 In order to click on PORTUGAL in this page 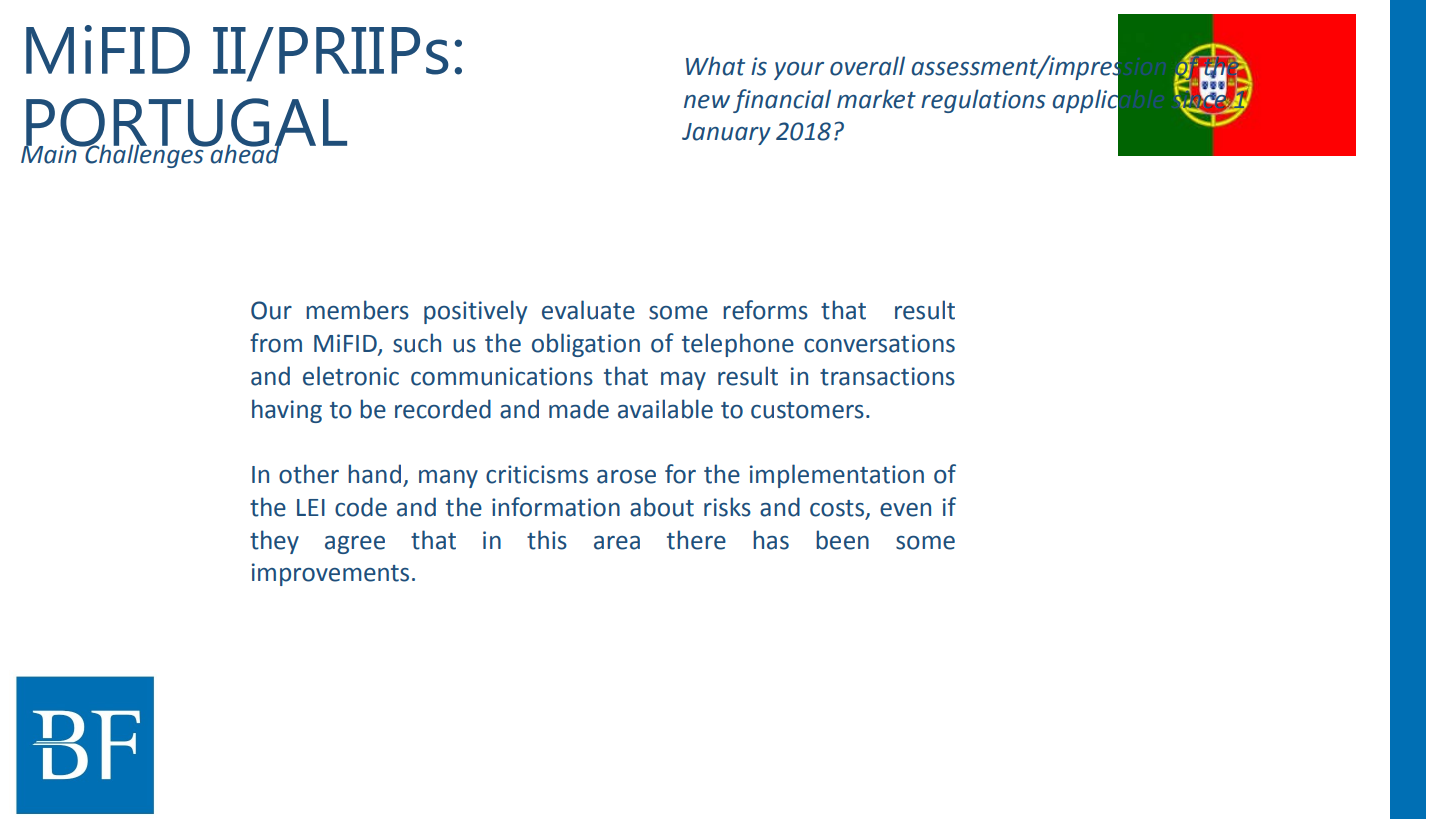, I will do `click(185, 123)`.
